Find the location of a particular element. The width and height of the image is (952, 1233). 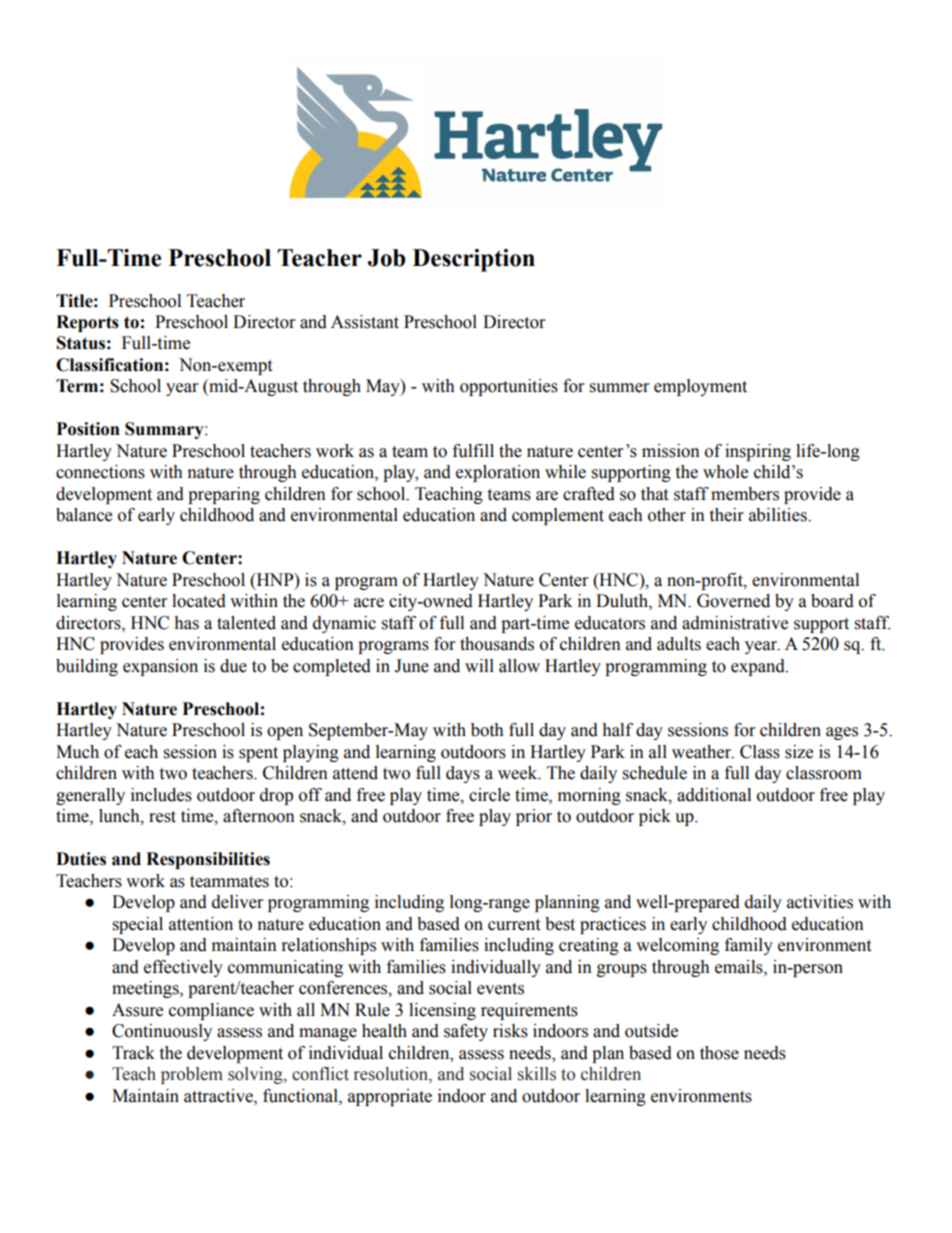

will is located at coordinates (479, 665).
